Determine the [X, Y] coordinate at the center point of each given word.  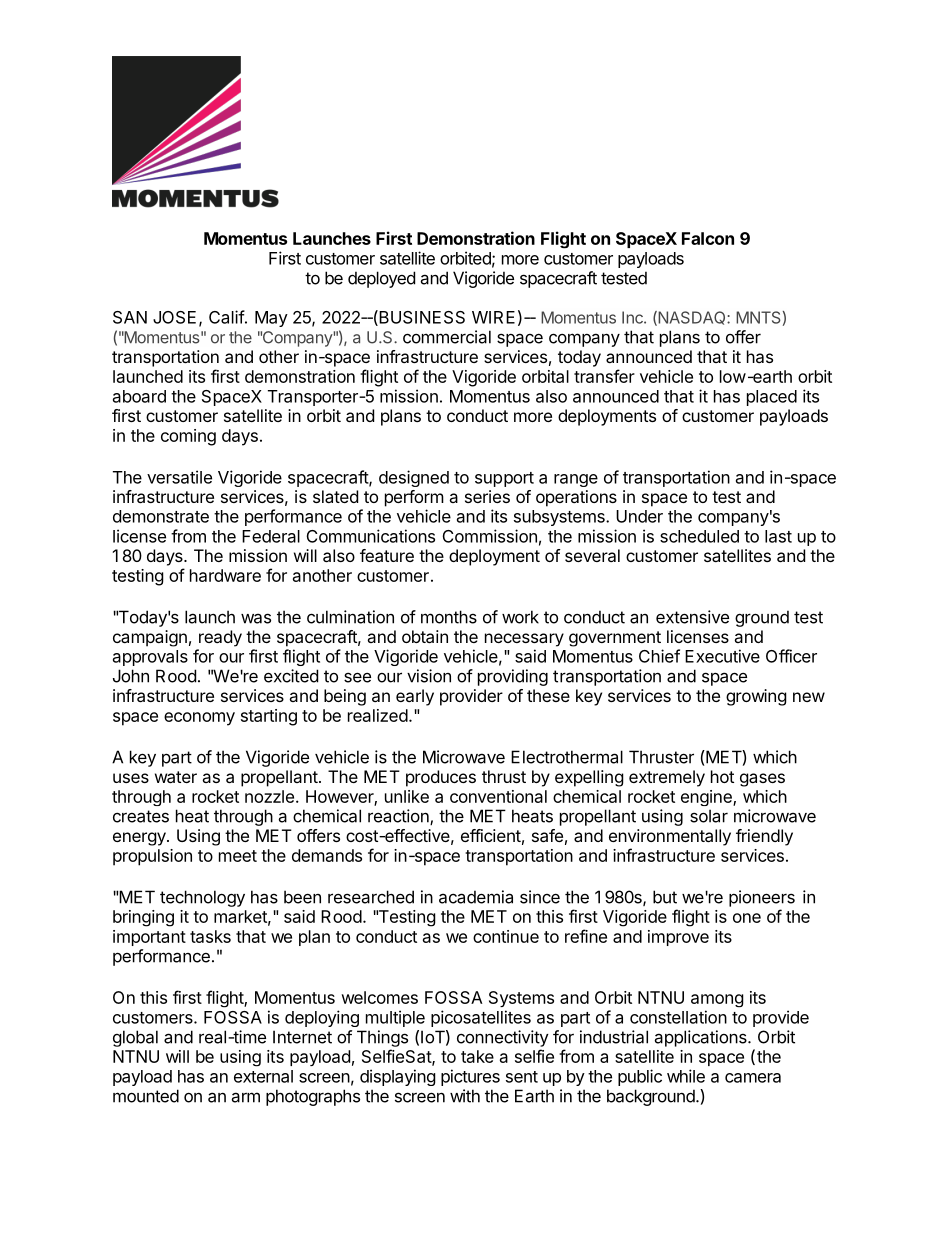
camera [753, 1078]
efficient [491, 835]
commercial [447, 337]
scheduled [699, 536]
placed [772, 398]
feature [387, 555]
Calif [227, 317]
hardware [225, 575]
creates [141, 816]
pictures [470, 1077]
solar [709, 816]
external [263, 1076]
